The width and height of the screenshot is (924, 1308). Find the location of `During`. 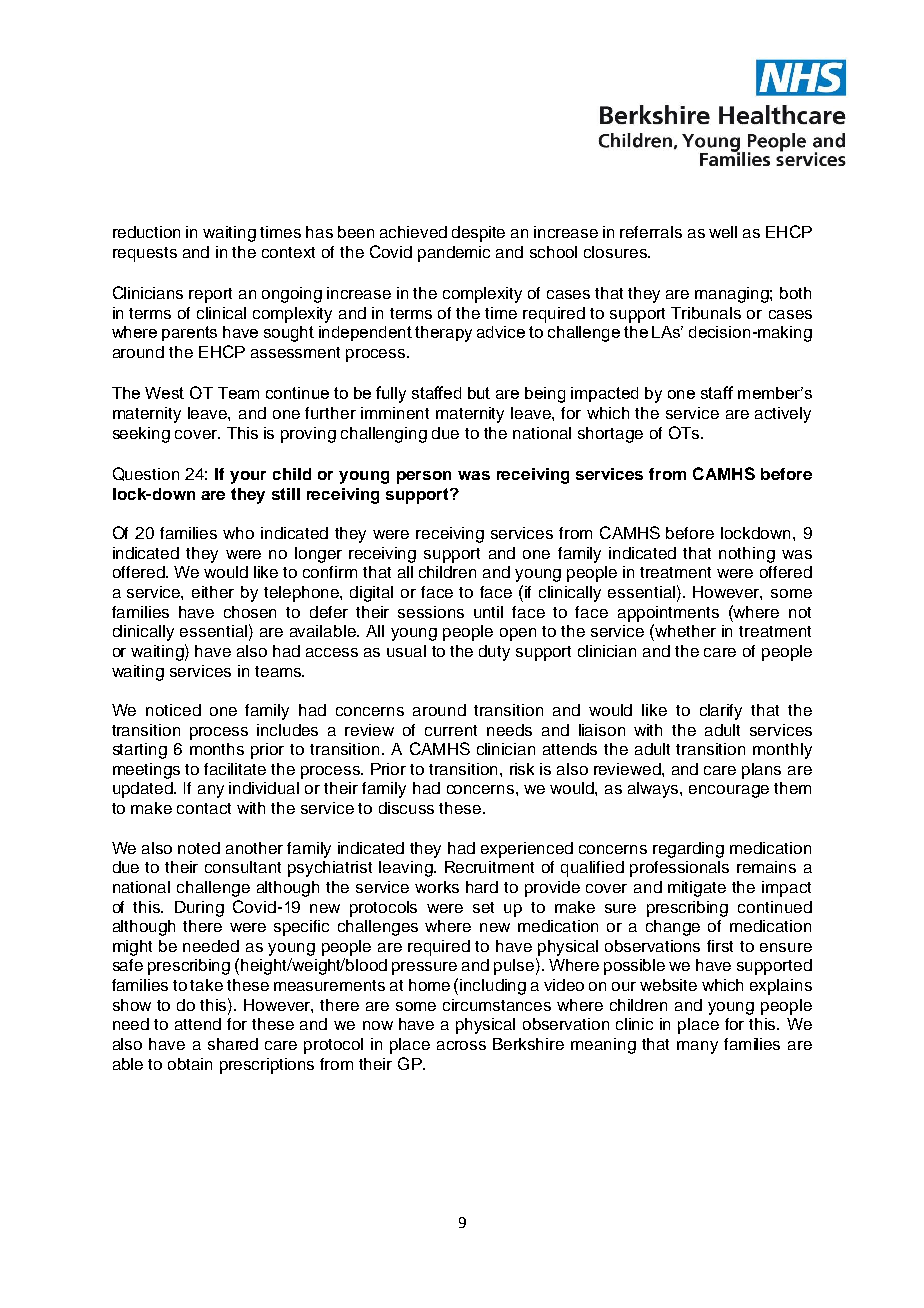

During is located at coordinates (199, 909).
